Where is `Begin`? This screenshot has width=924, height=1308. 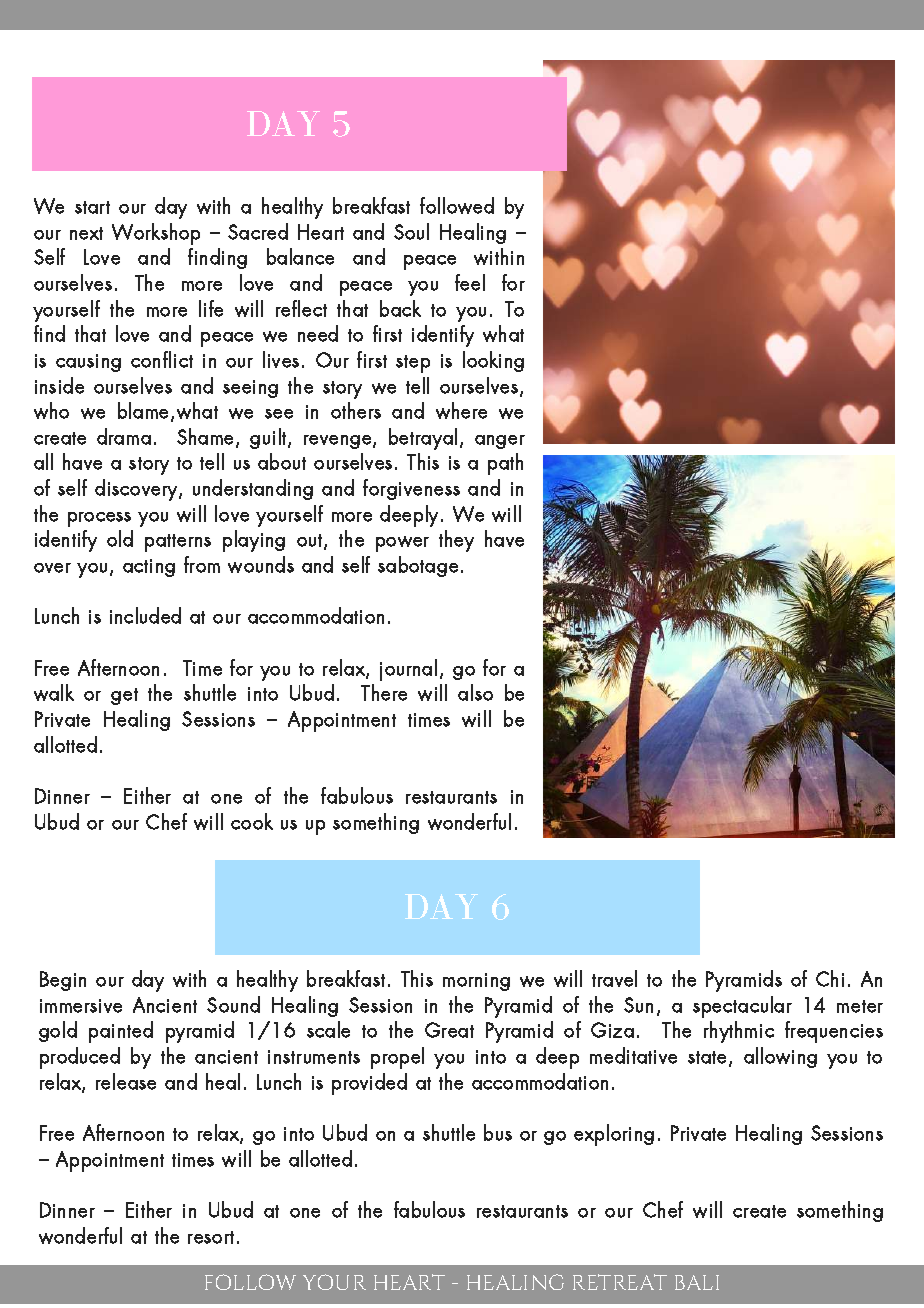
Begin is located at coordinates (63, 981).
